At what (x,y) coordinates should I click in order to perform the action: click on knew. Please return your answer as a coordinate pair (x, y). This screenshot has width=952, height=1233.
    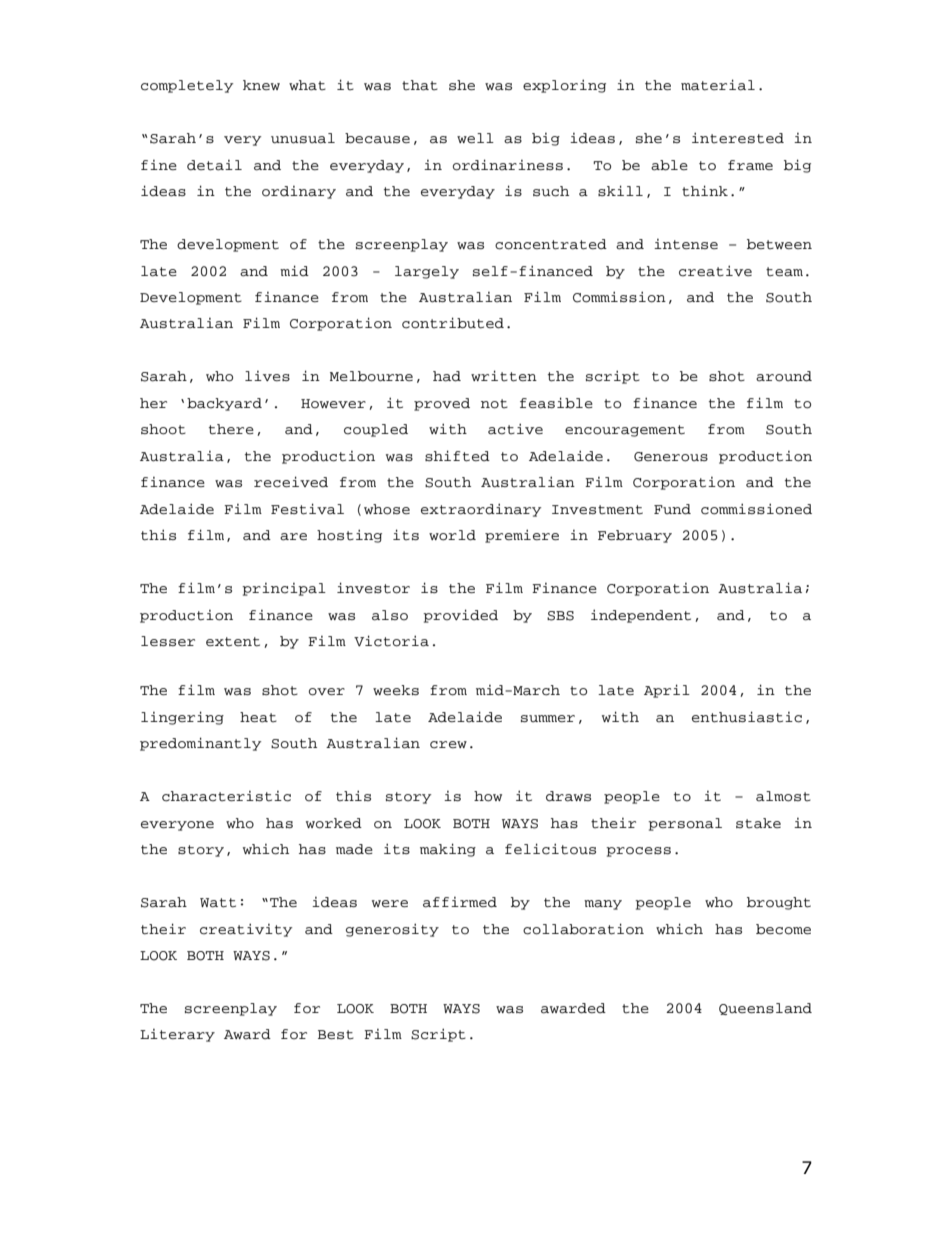
    Looking at the image, I should click on (261, 85).
